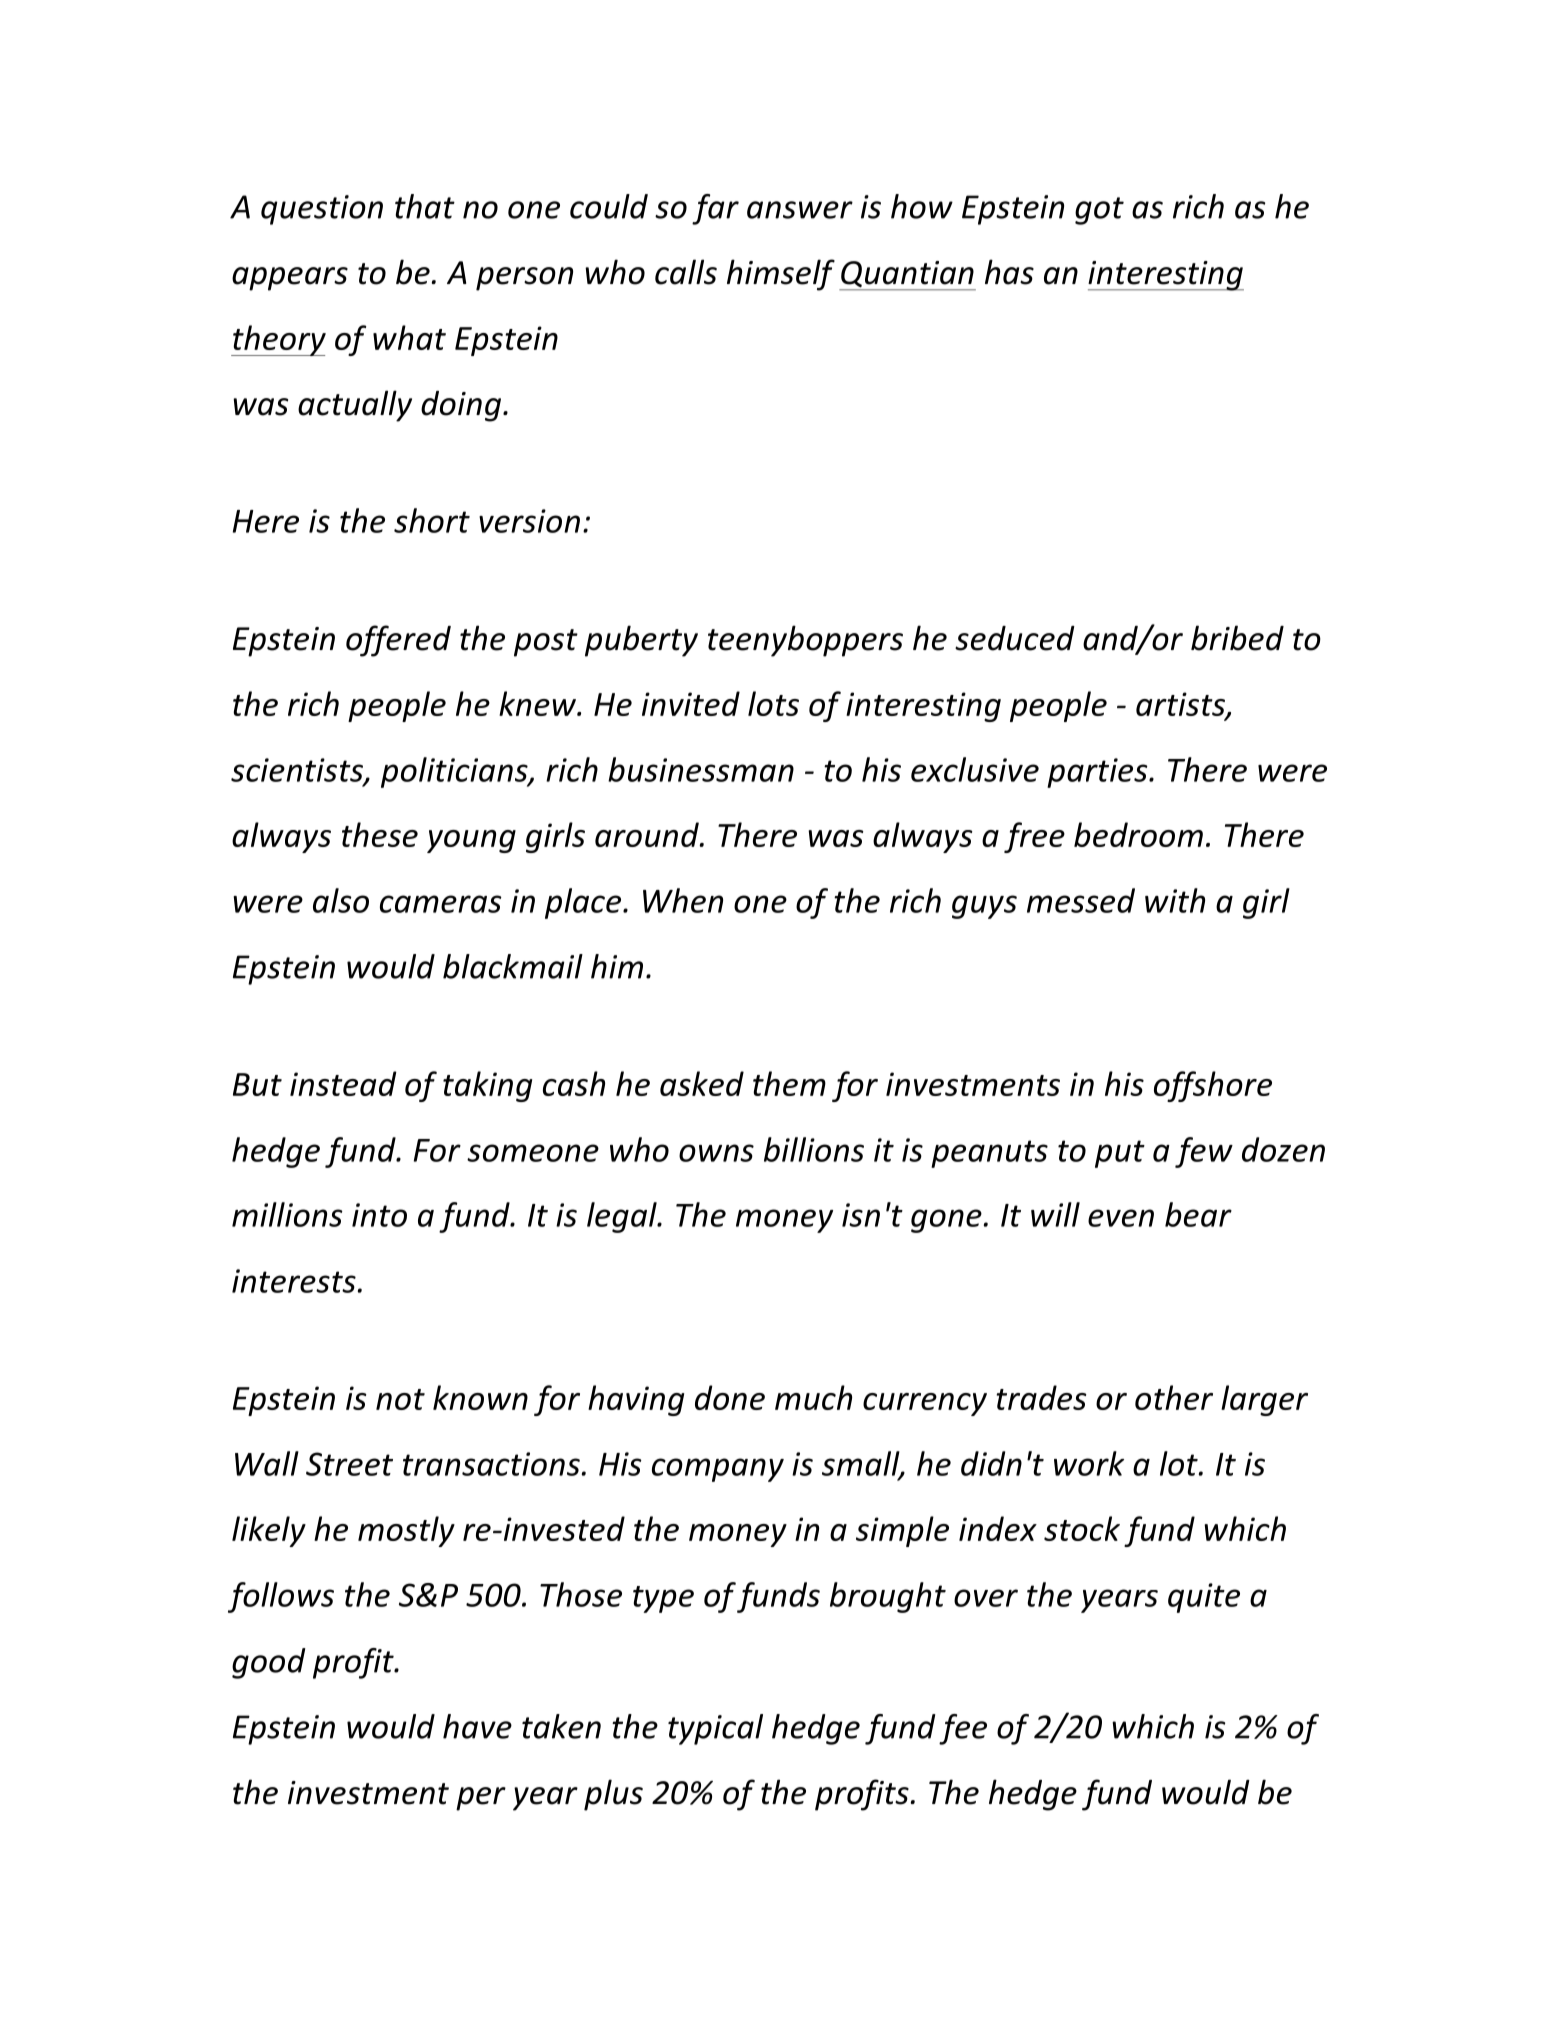  What do you see at coordinates (455, 772) in the page?
I see `politicians` at bounding box center [455, 772].
